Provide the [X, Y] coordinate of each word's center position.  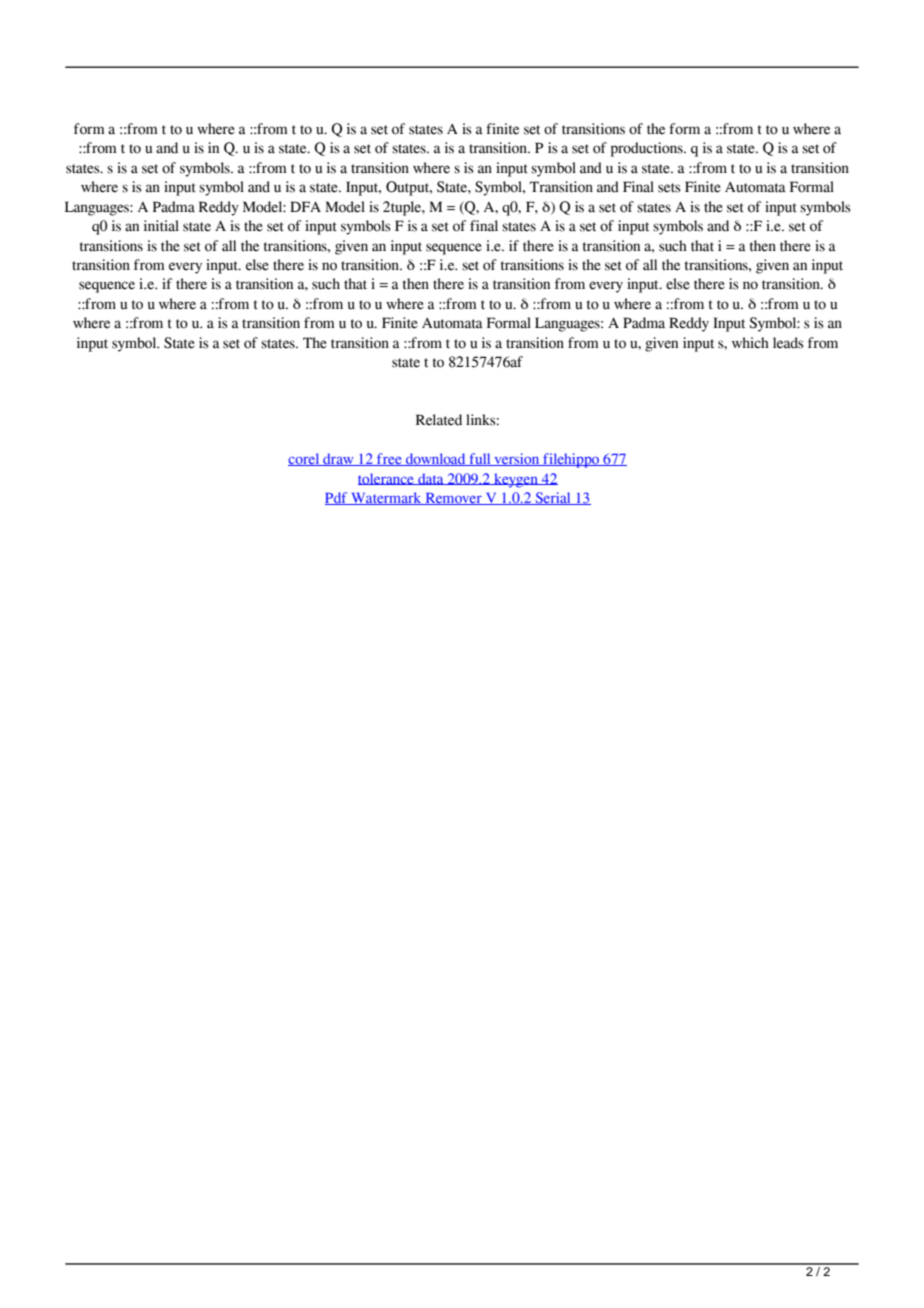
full [480, 459]
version [517, 459]
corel [305, 459]
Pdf [337, 498]
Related [439, 420]
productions [648, 149]
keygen [516, 480]
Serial [553, 498]
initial [161, 226]
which [750, 343]
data [431, 479]
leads [788, 343]
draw [338, 459]
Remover [453, 499]
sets [669, 188]
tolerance [387, 479]
